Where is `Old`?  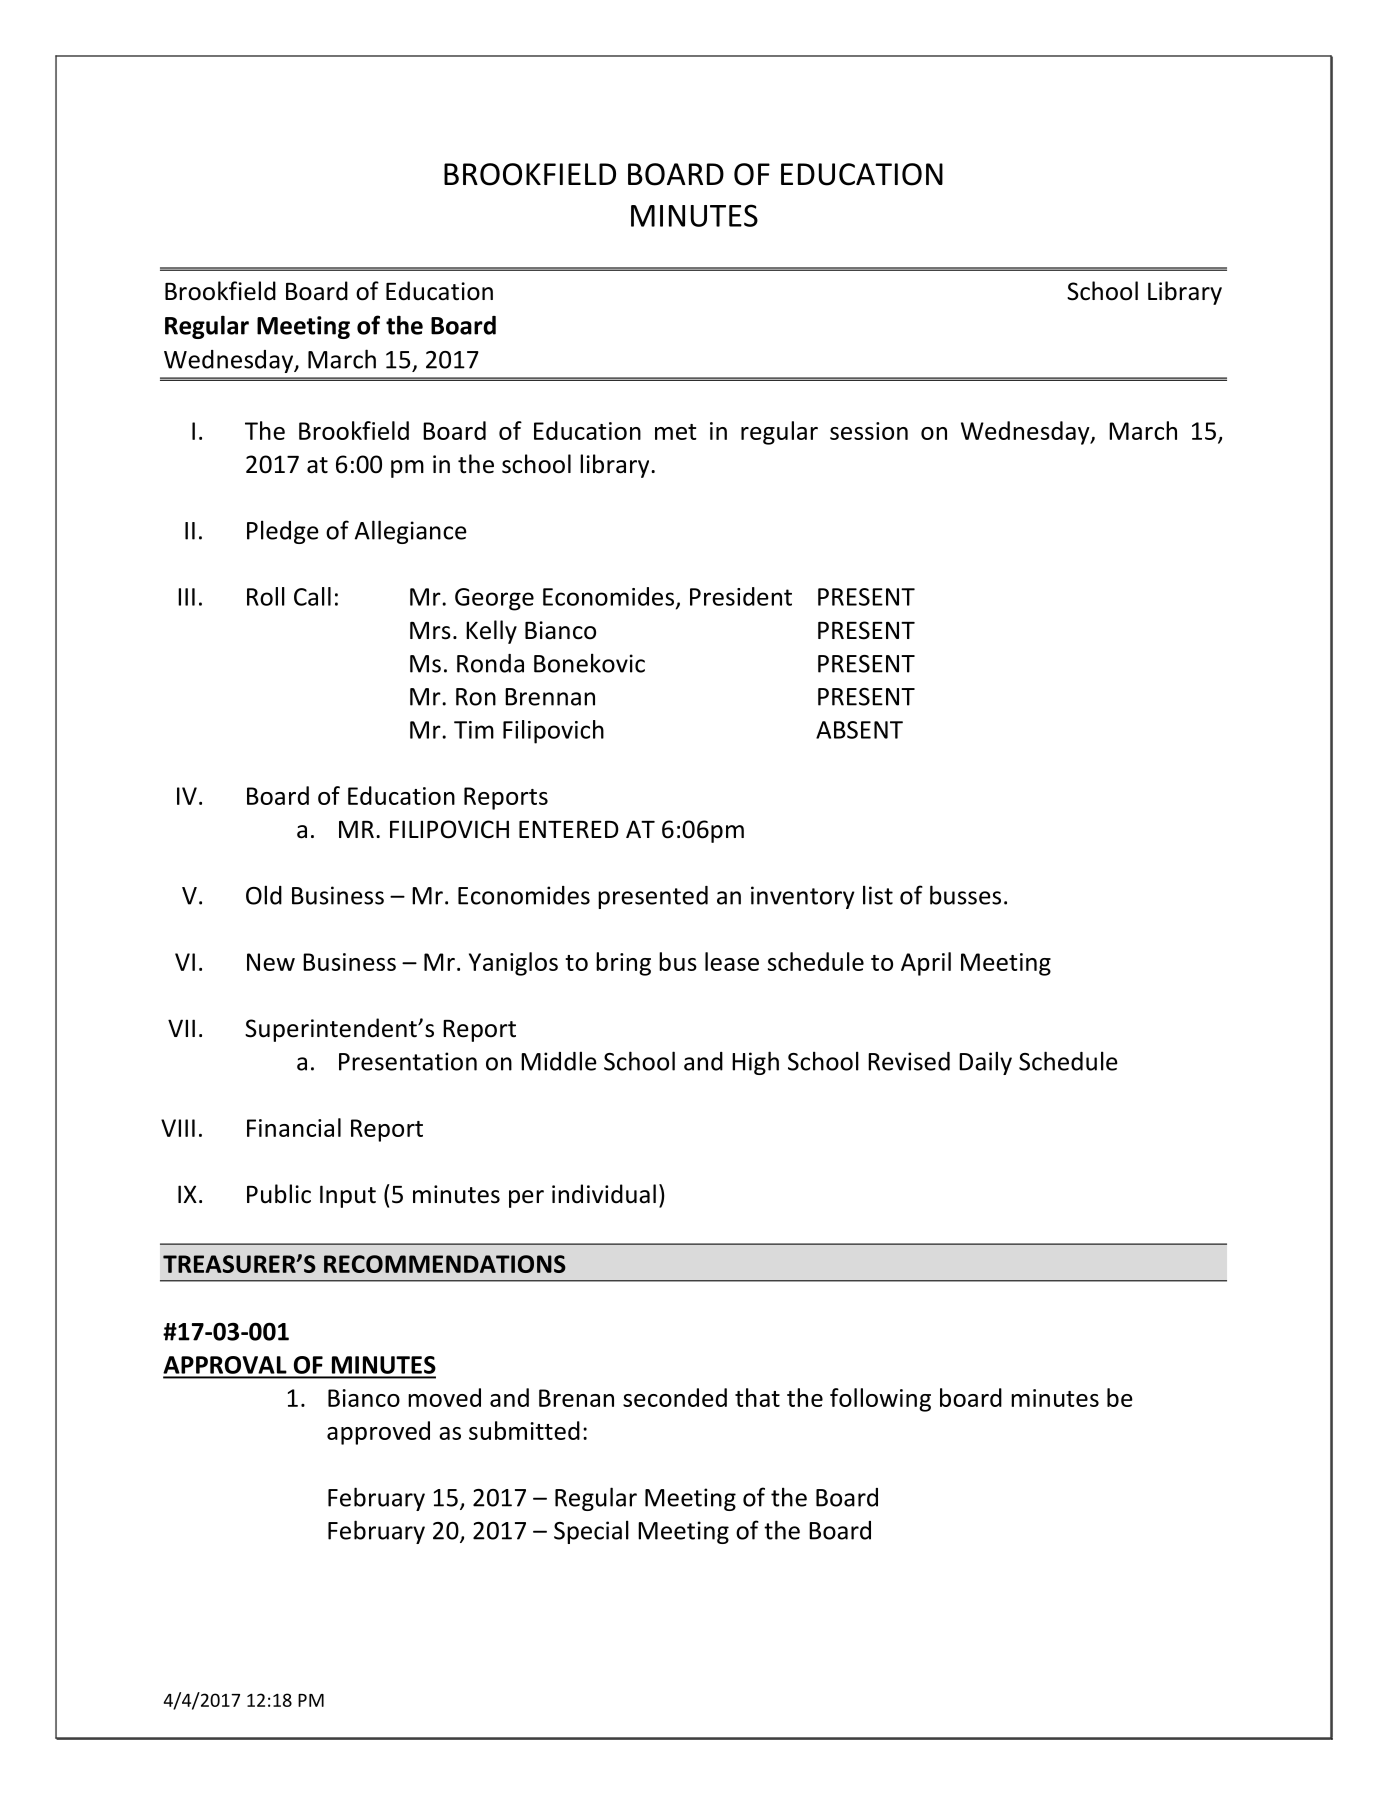 Old is located at coordinates (264, 895).
